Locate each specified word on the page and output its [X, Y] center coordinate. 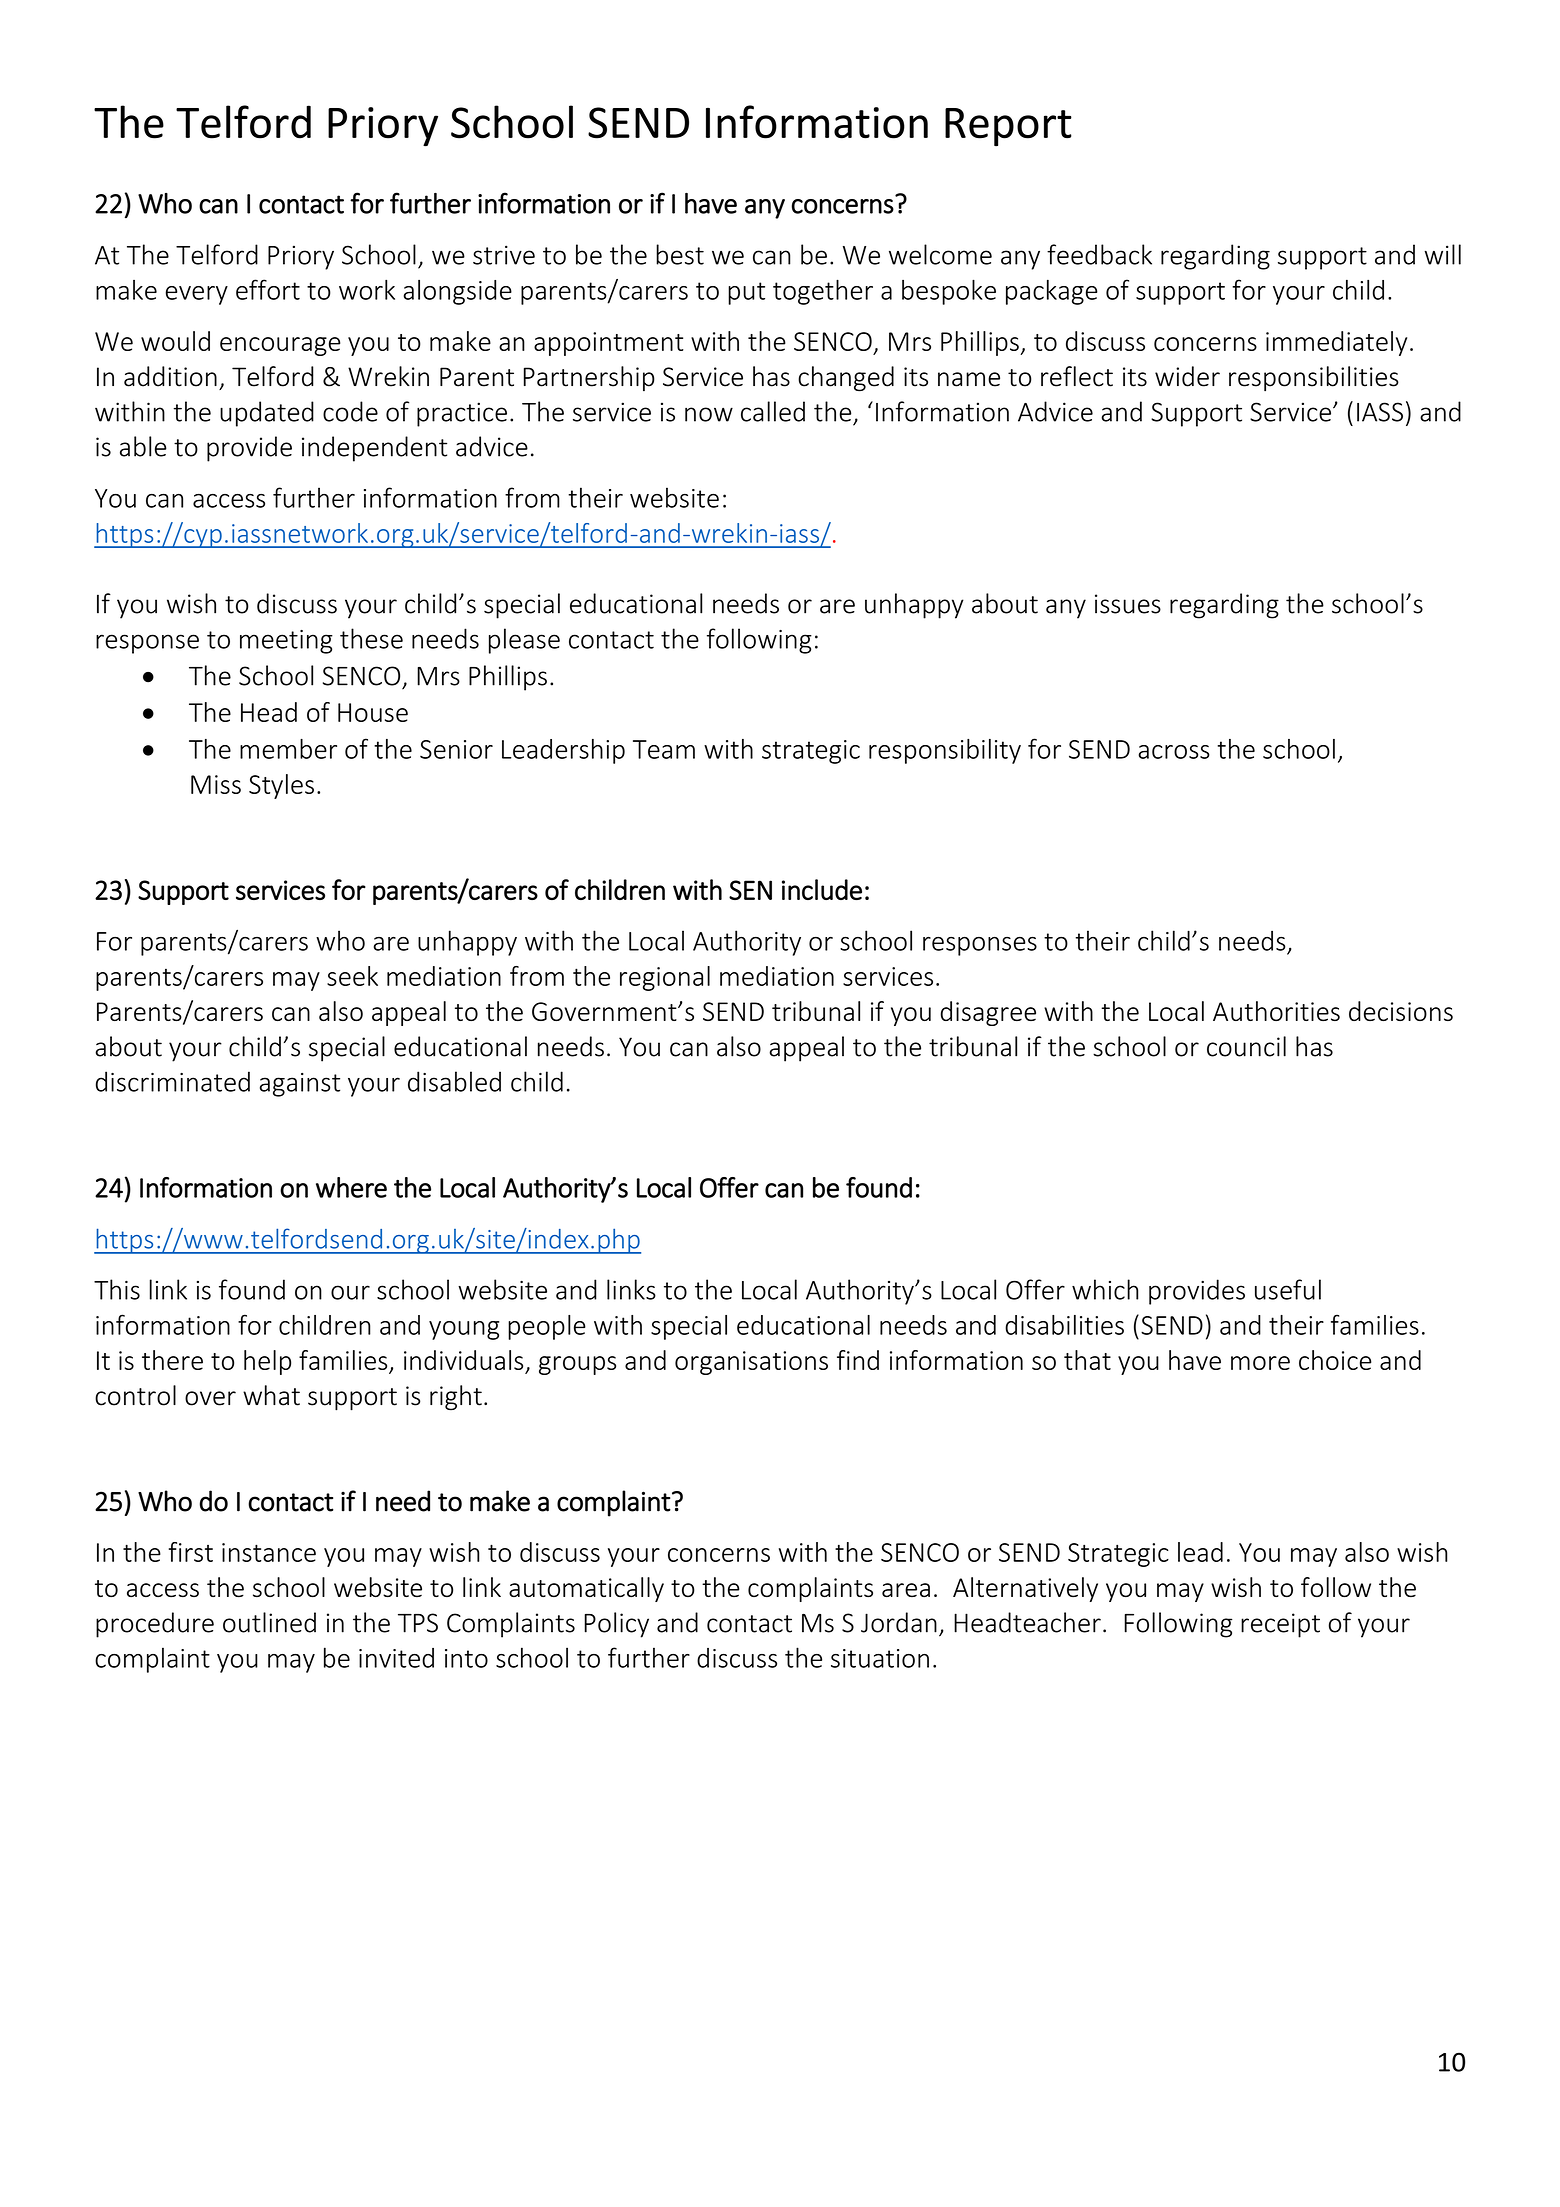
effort [268, 289]
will [1442, 254]
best [680, 254]
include [822, 889]
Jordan [899, 1622]
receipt [1280, 1625]
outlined [269, 1622]
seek [352, 976]
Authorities [1276, 1011]
